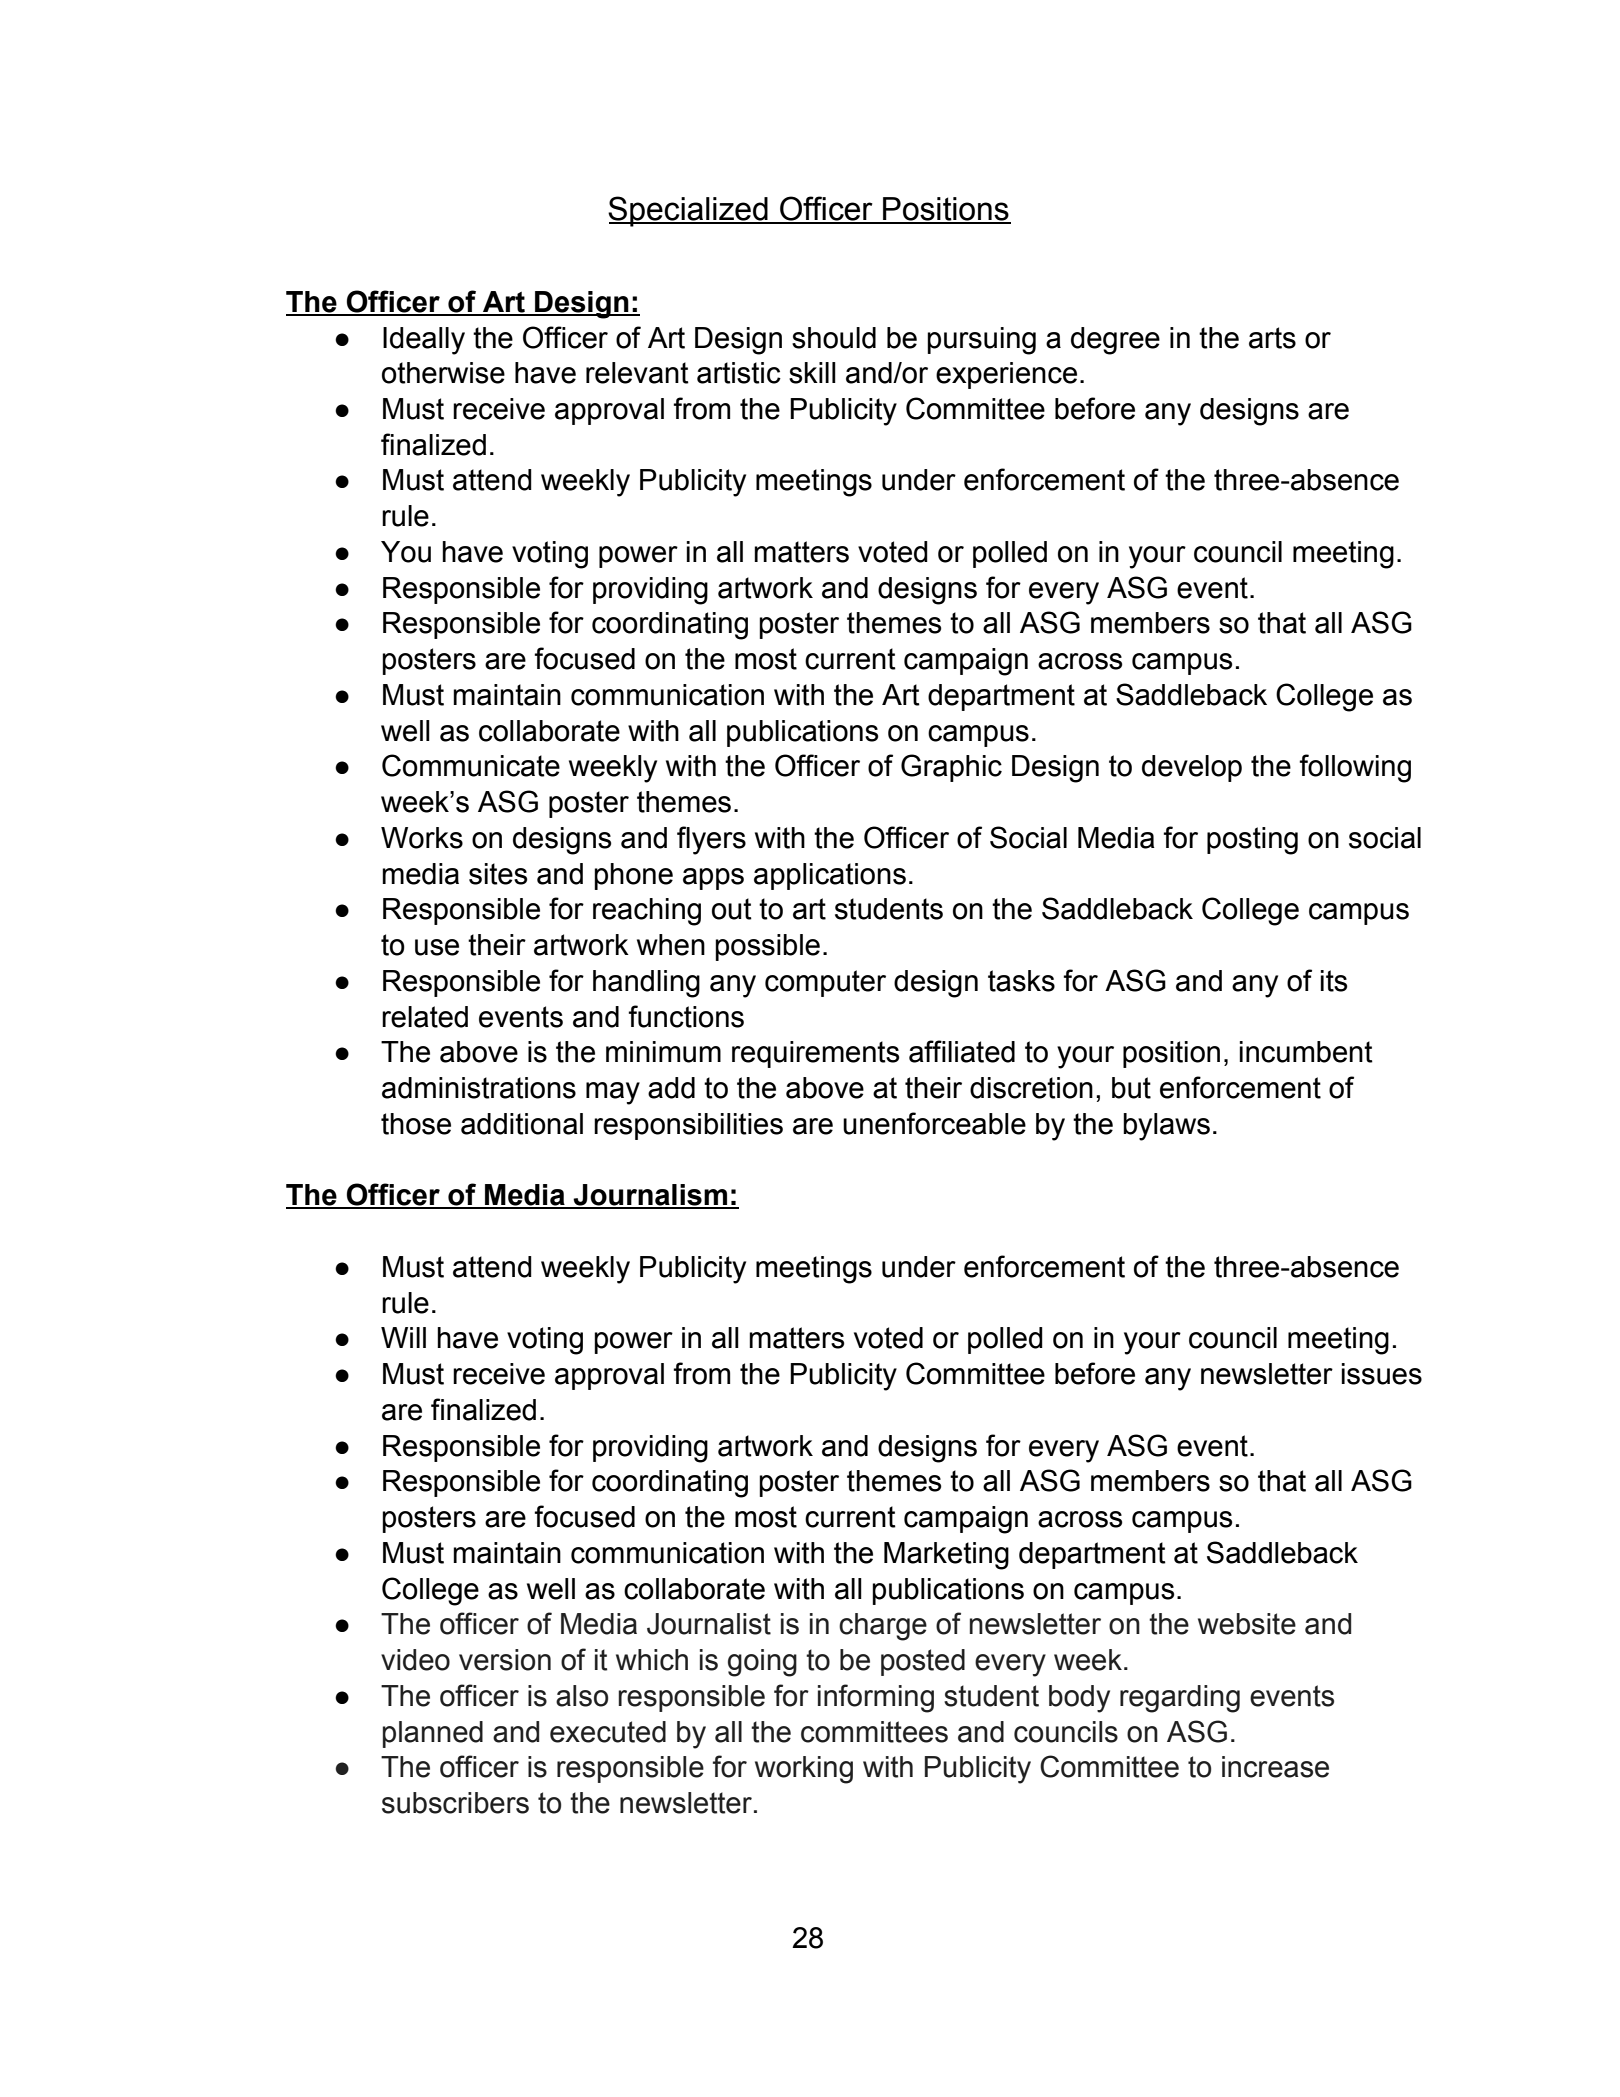 This page has height=2097, width=1620. What do you see at coordinates (1272, 338) in the page?
I see `arts` at bounding box center [1272, 338].
